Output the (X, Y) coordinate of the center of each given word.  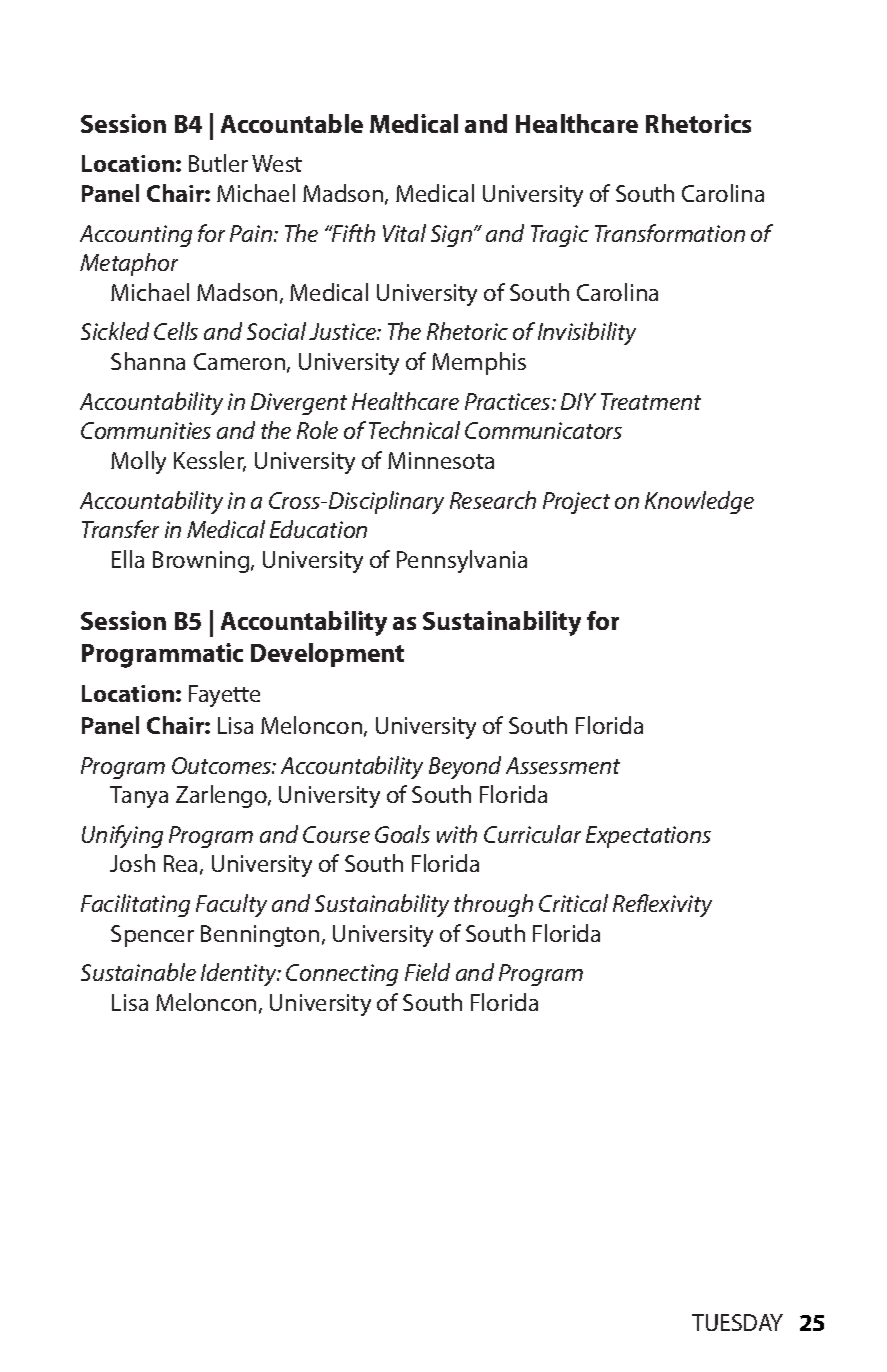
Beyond (465, 767)
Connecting (342, 975)
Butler (218, 163)
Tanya (139, 797)
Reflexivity (662, 905)
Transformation (670, 233)
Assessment (563, 765)
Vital (404, 233)
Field (427, 972)
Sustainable (138, 972)
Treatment (651, 401)
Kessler (210, 461)
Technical (414, 430)
